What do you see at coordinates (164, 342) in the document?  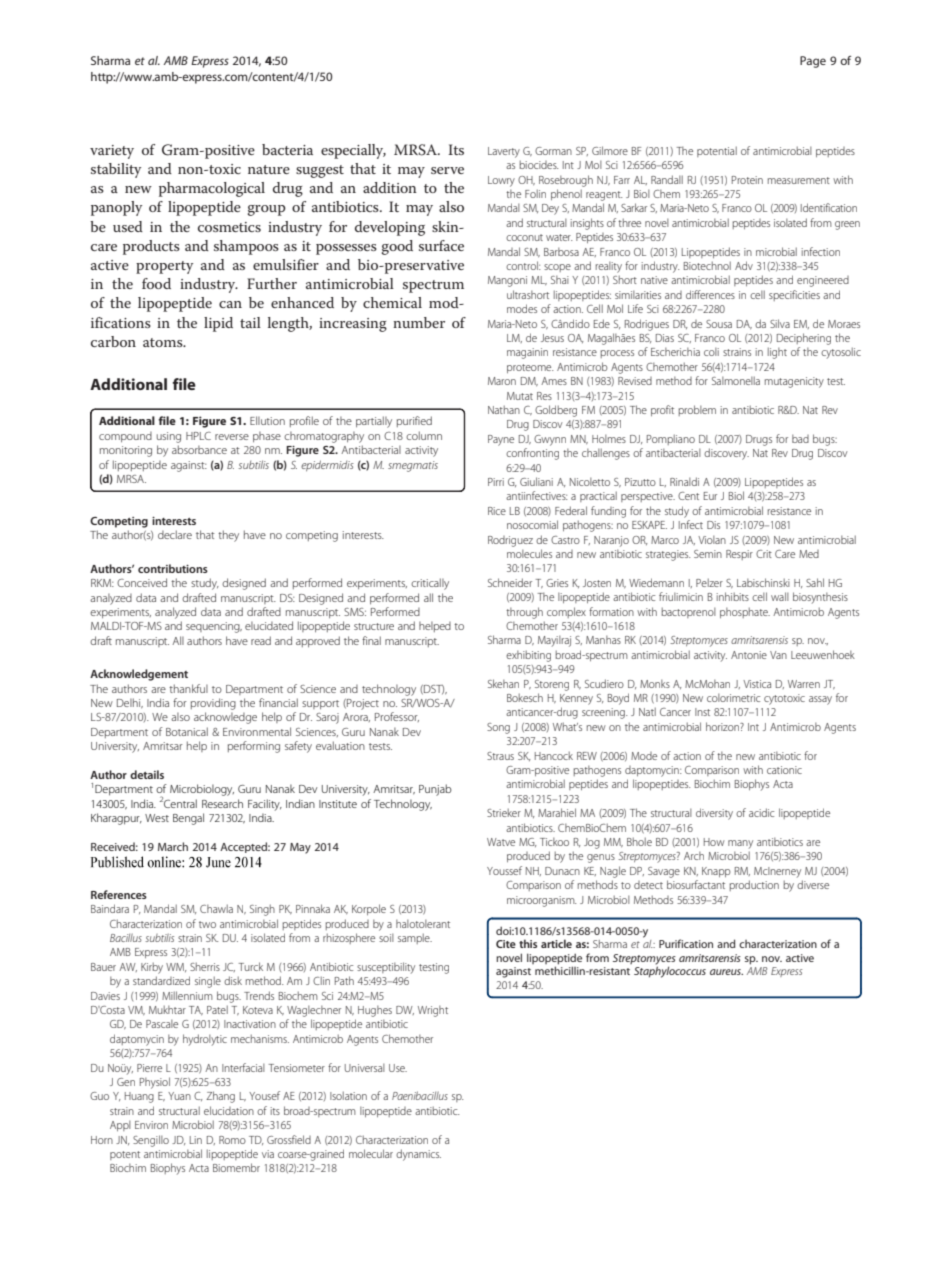 I see `atoms` at bounding box center [164, 342].
